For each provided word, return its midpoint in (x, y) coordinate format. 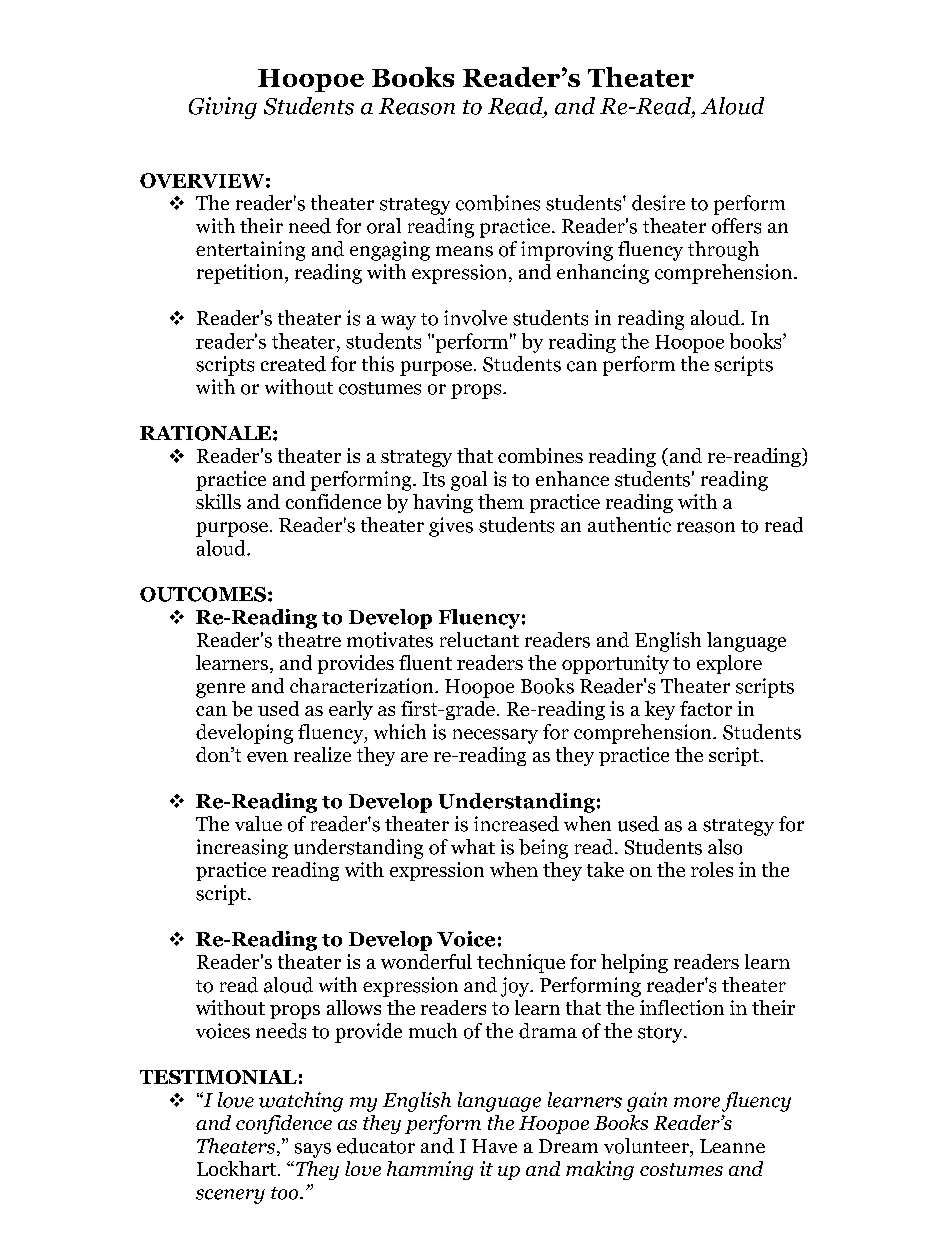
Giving (223, 108)
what (473, 846)
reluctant (479, 639)
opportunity (615, 664)
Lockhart (236, 1168)
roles (712, 869)
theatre (309, 640)
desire (658, 203)
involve (475, 318)
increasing (242, 849)
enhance (572, 478)
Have (494, 1146)
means (464, 251)
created (293, 364)
